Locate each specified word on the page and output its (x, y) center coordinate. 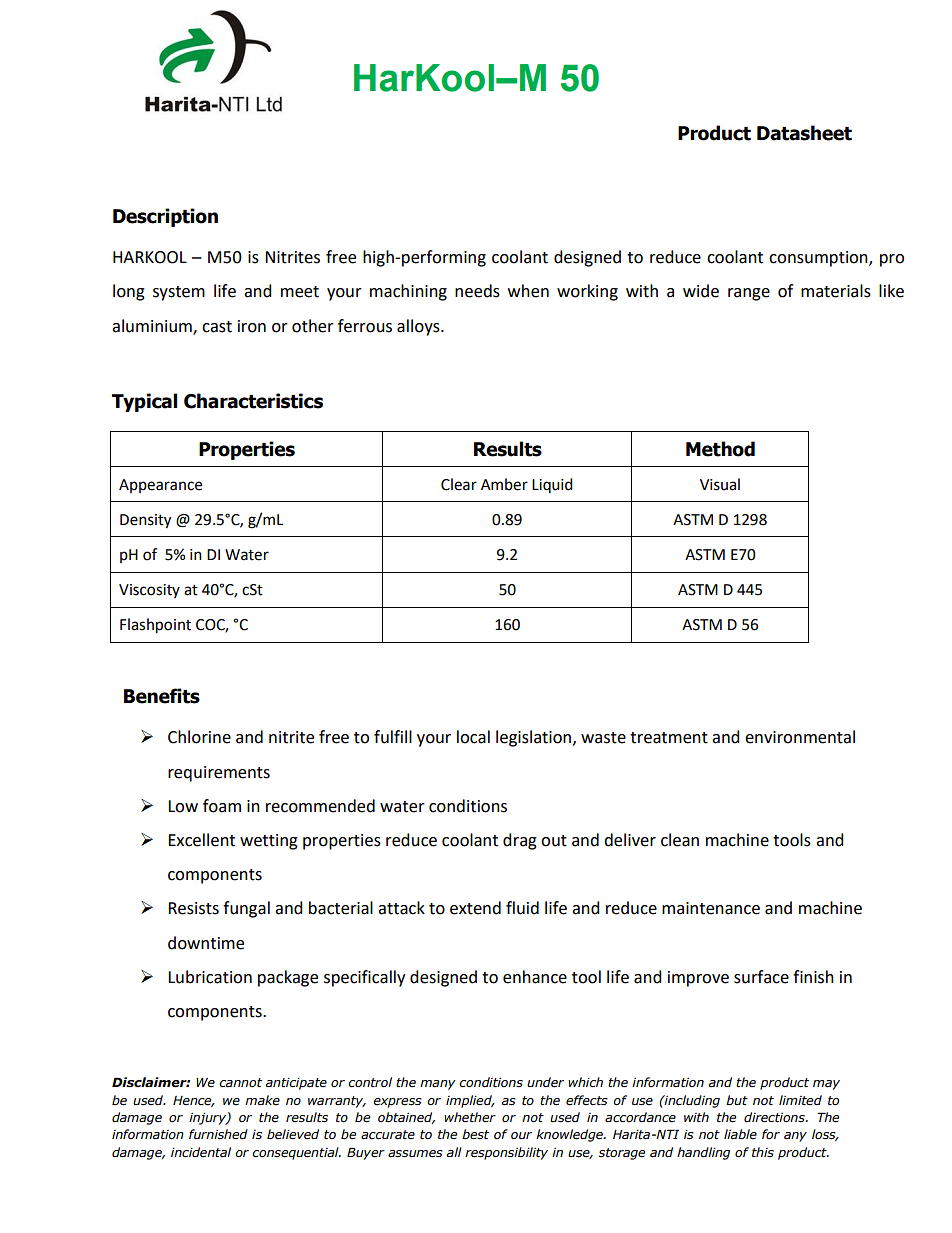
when (528, 291)
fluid (522, 908)
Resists (193, 908)
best (475, 1134)
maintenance (711, 908)
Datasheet (804, 133)
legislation (535, 738)
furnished (218, 1134)
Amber (504, 484)
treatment (669, 738)
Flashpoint (155, 626)
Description (165, 217)
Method (720, 449)
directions (775, 1117)
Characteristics (253, 401)
